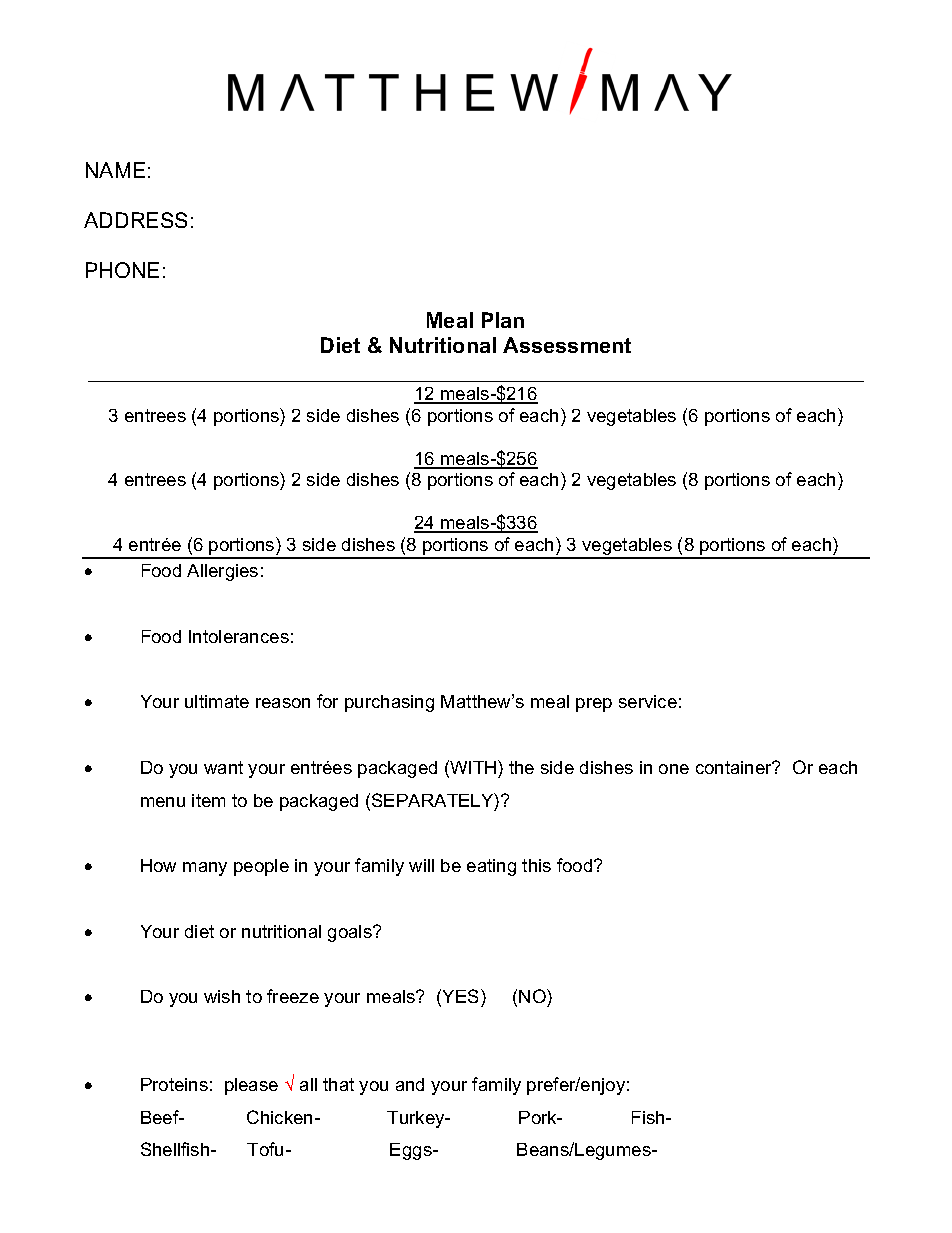  Describe the element at coordinates (648, 701) in the screenshot. I see `service` at that location.
